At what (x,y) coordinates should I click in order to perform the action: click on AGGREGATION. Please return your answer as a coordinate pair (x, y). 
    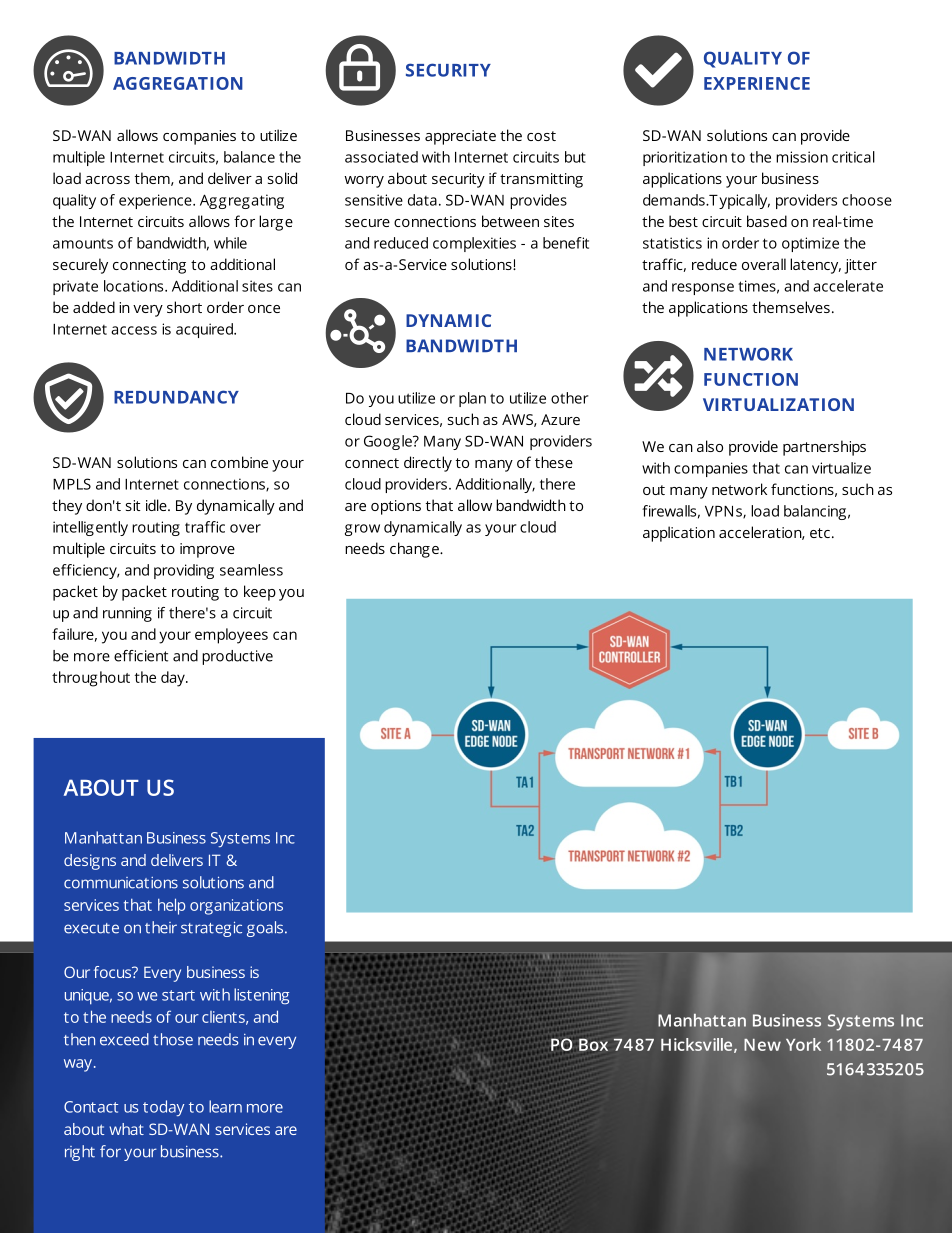
    Looking at the image, I should click on (178, 83).
